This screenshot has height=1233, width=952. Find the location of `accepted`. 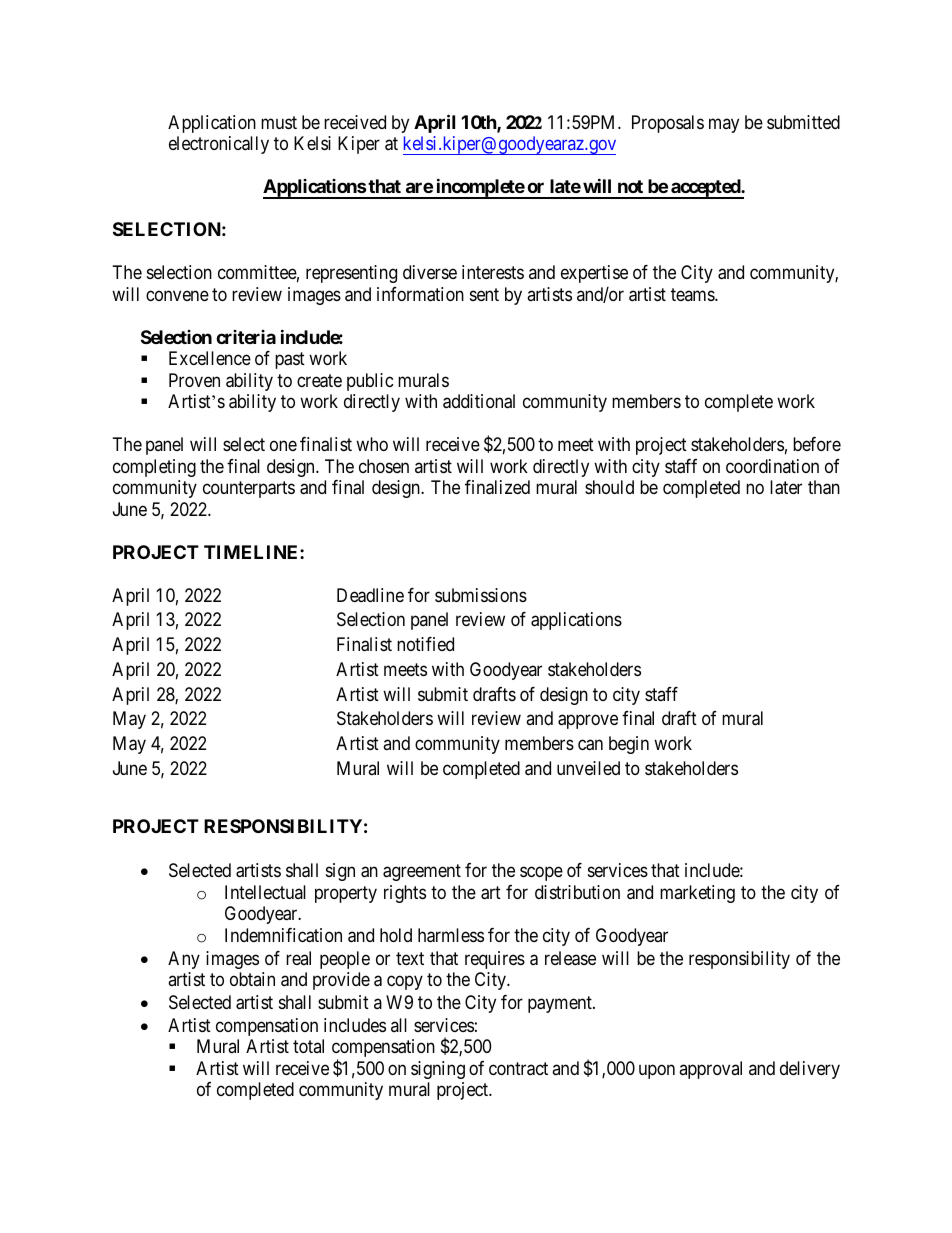

accepted is located at coordinates (705, 189).
